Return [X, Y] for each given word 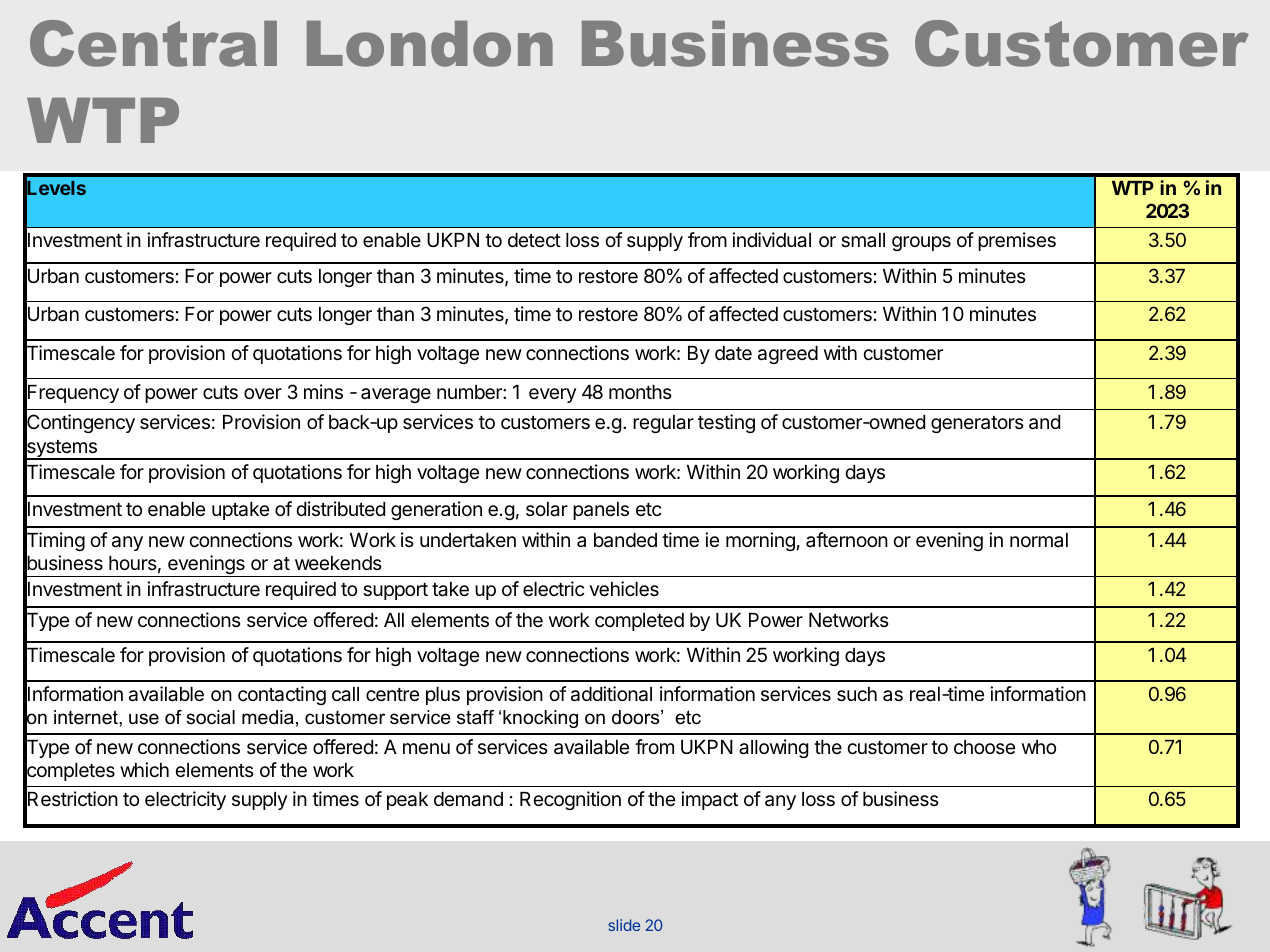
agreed [788, 355]
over [263, 393]
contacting [282, 695]
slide [624, 925]
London [430, 44]
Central [153, 43]
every [552, 395]
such [857, 694]
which [144, 769]
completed [639, 622]
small [863, 240]
